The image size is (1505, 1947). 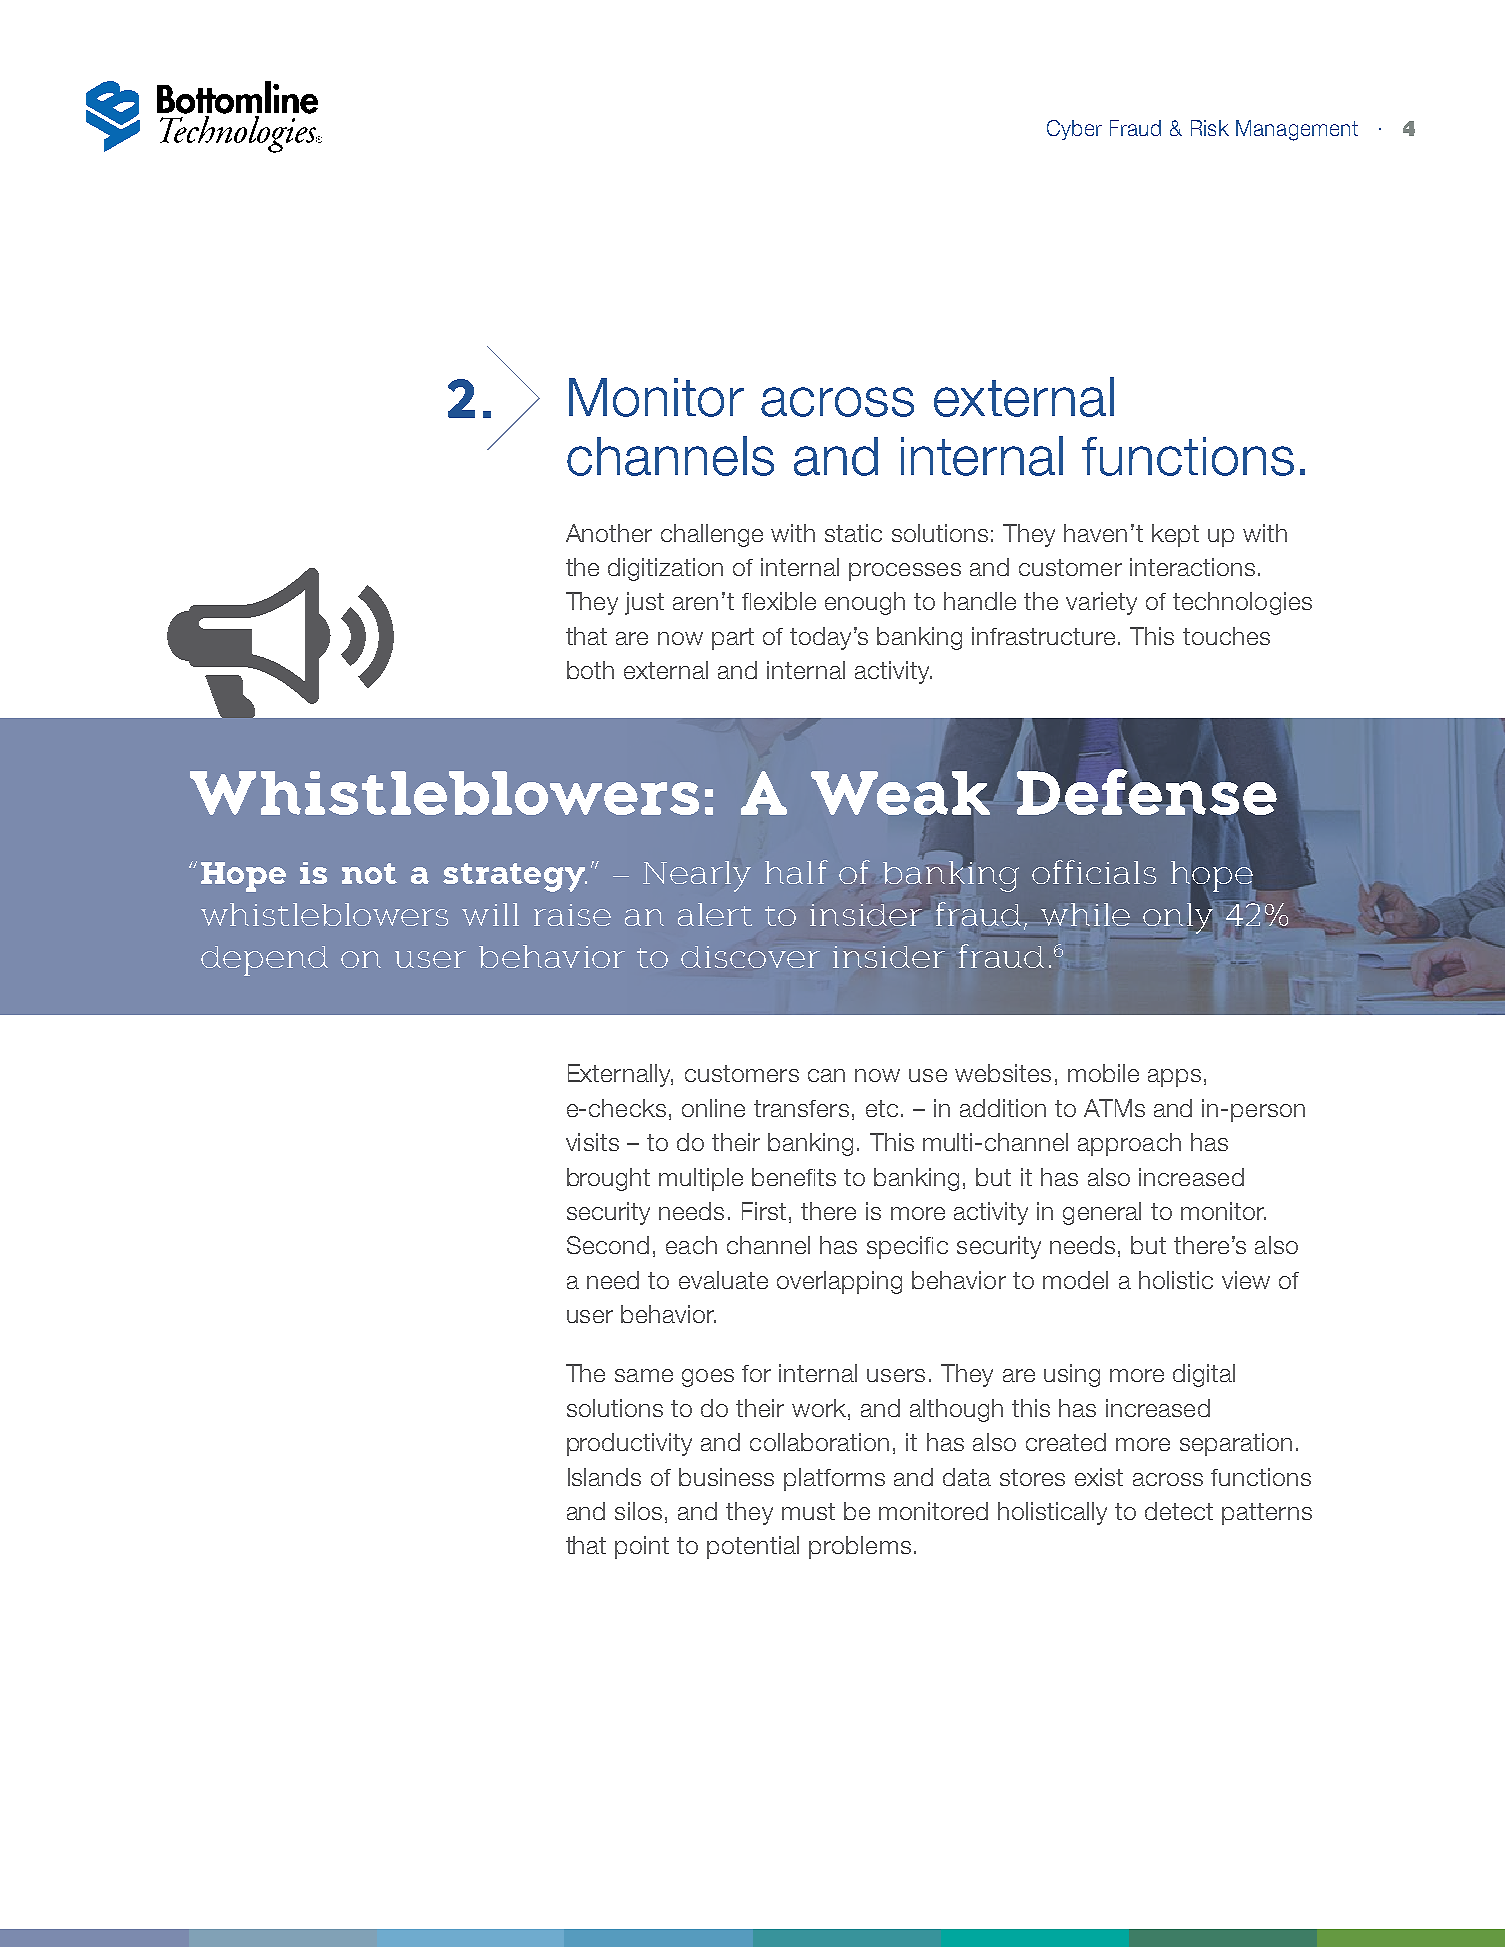 What do you see at coordinates (796, 872) in the image?
I see `half` at bounding box center [796, 872].
